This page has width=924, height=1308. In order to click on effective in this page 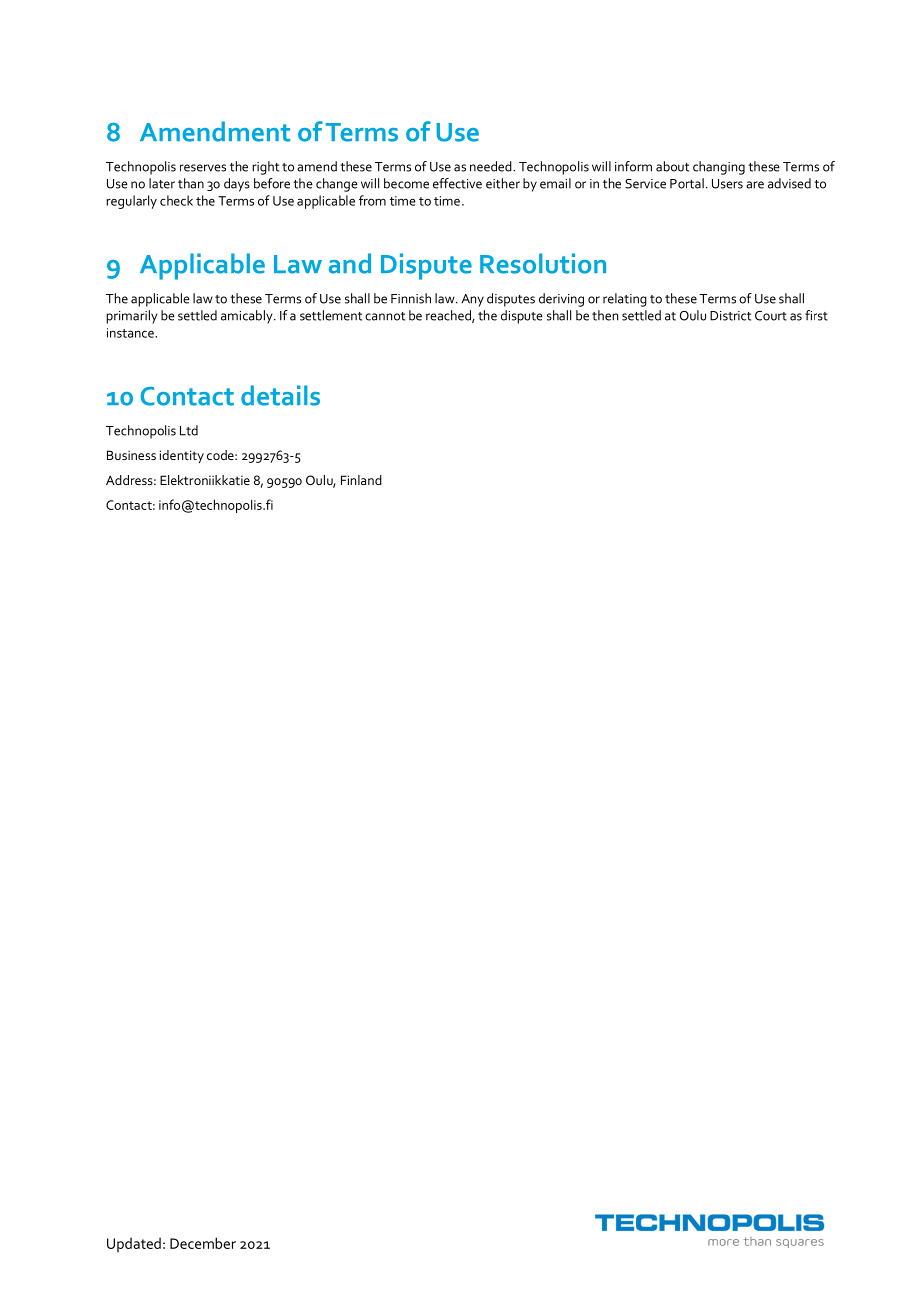, I will do `click(457, 183)`.
